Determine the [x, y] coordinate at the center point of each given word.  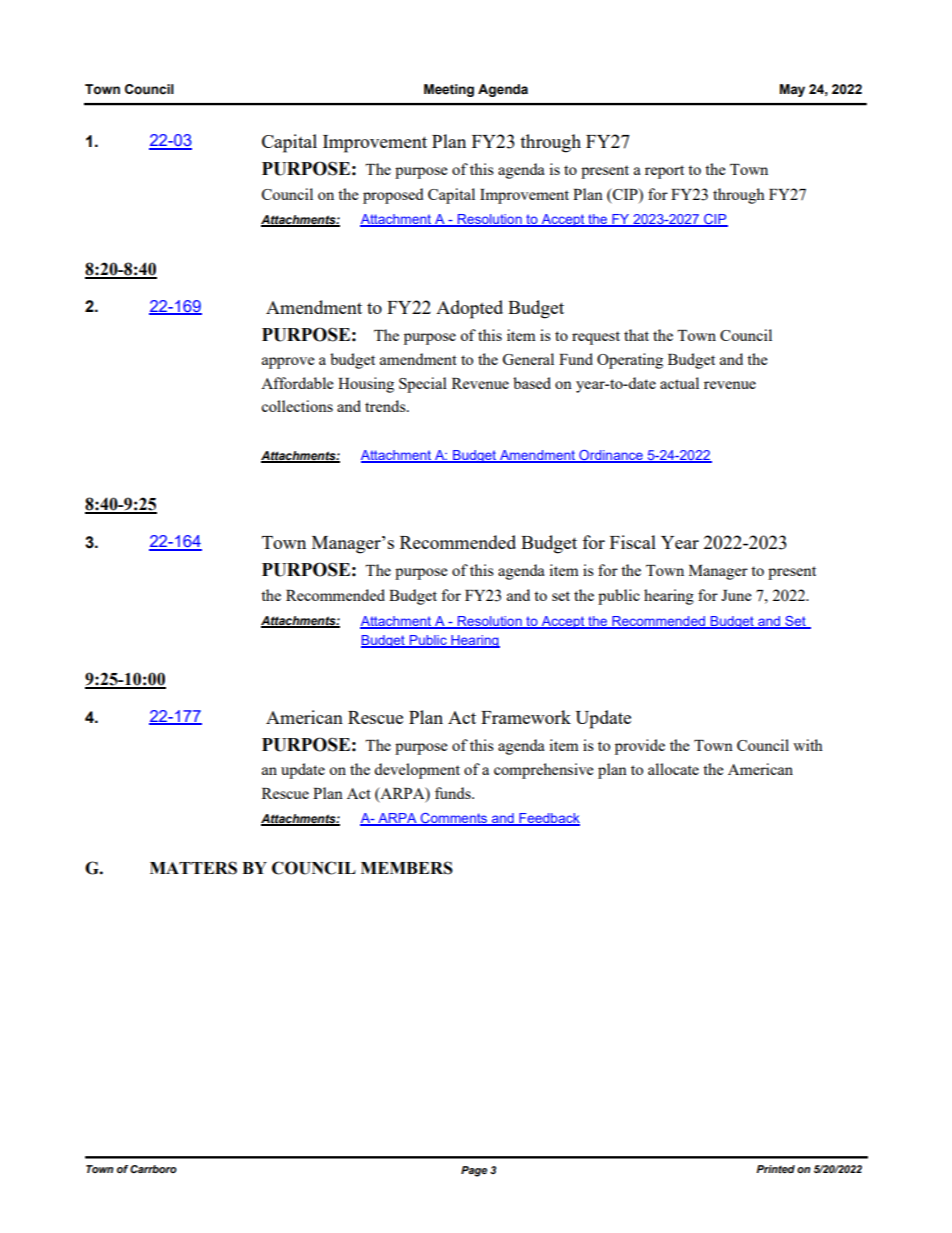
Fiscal [633, 542]
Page [474, 1171]
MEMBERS [407, 868]
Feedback [548, 819]
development [417, 771]
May [792, 90]
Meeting [449, 90]
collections [297, 406]
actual [679, 383]
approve [288, 363]
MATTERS [193, 868]
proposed [393, 196]
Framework [526, 717]
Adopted [469, 309]
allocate [673, 769]
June [736, 595]
